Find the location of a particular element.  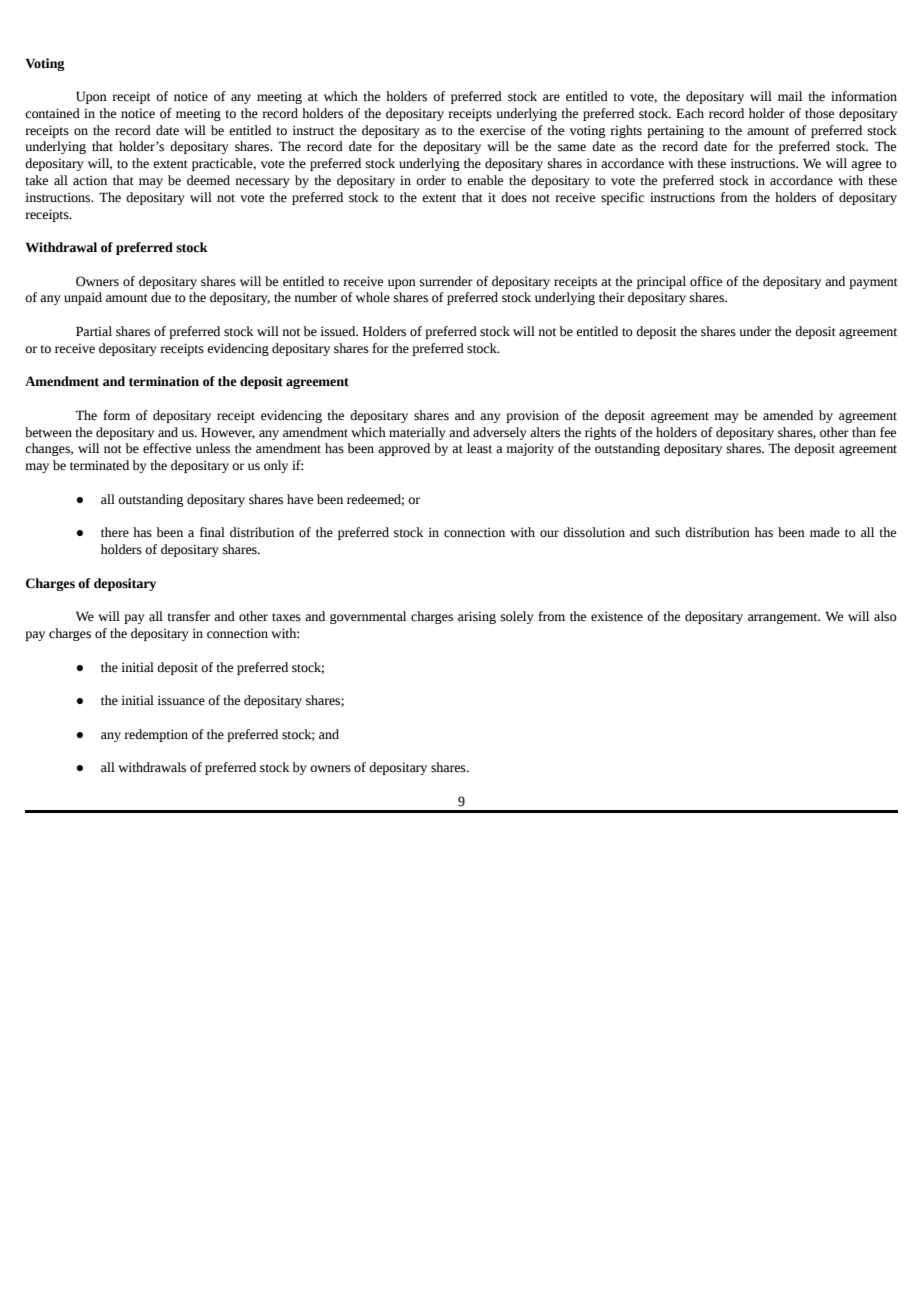

arrangement is located at coordinates (784, 618).
